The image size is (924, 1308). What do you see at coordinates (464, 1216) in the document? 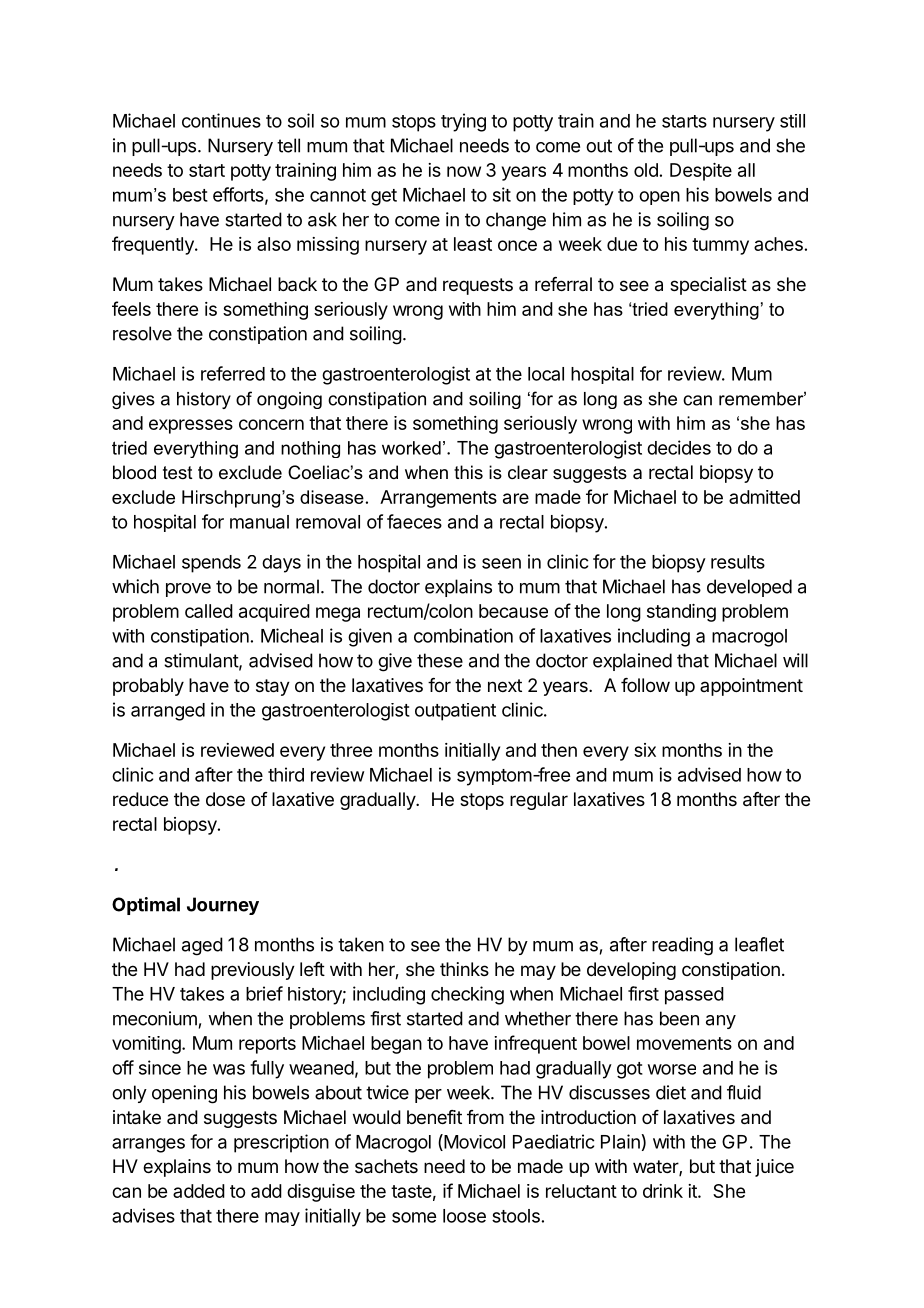
I see `loose` at bounding box center [464, 1216].
